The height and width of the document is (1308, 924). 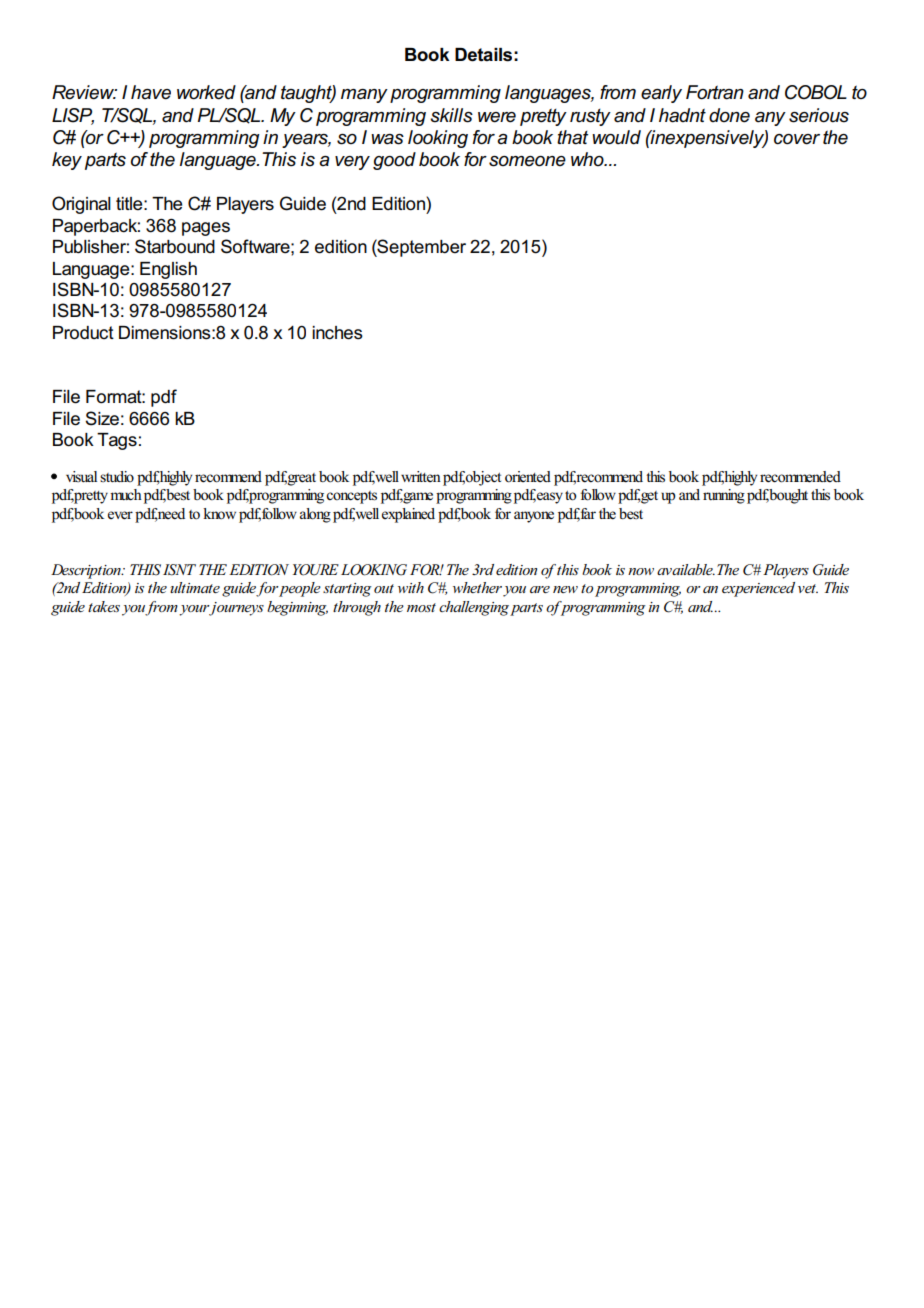 What do you see at coordinates (195, 587) in the document?
I see `ultimate` at bounding box center [195, 587].
